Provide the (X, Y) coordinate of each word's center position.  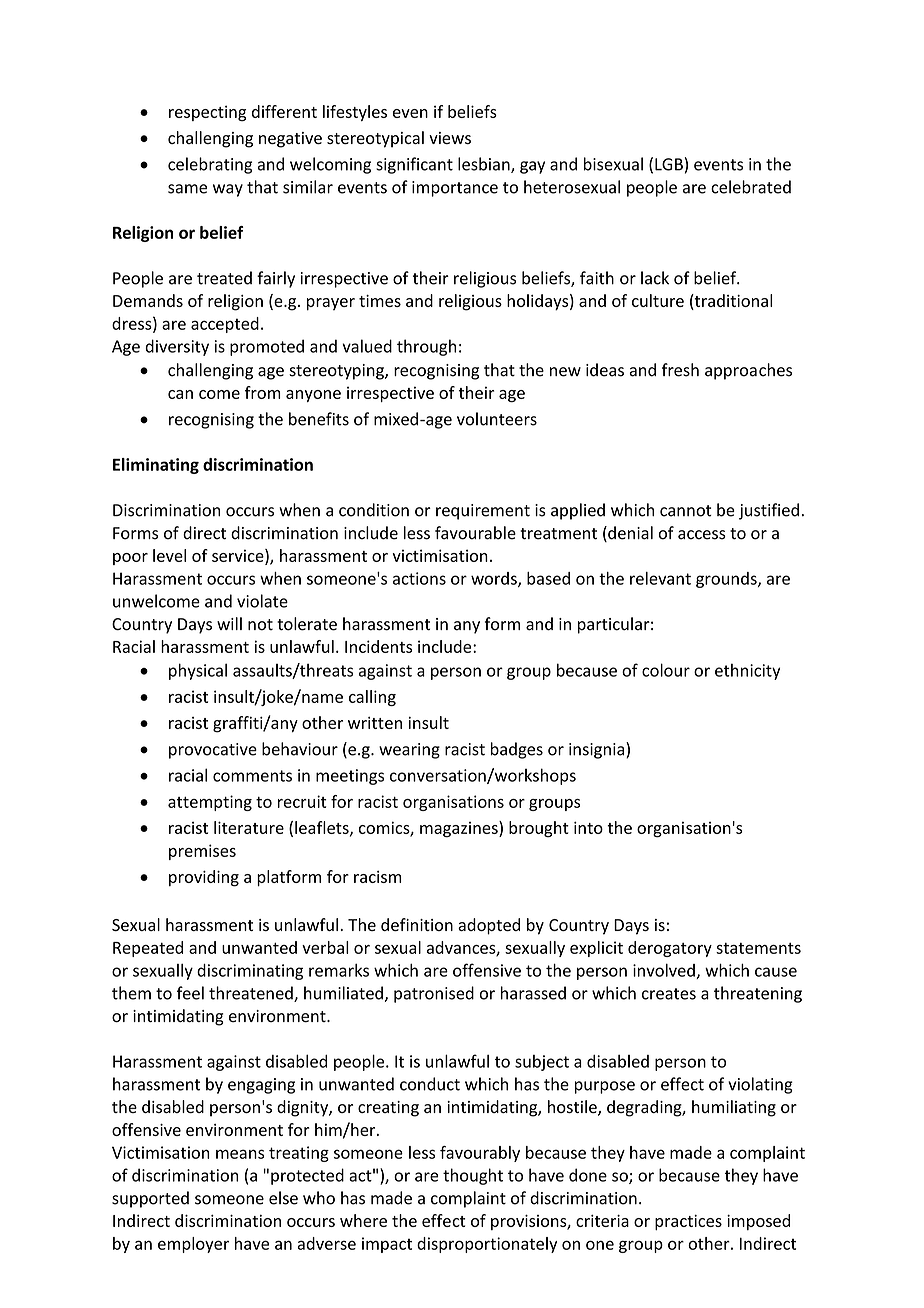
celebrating (210, 165)
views (450, 138)
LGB (669, 164)
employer (193, 1245)
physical (198, 671)
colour (666, 670)
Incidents (378, 646)
